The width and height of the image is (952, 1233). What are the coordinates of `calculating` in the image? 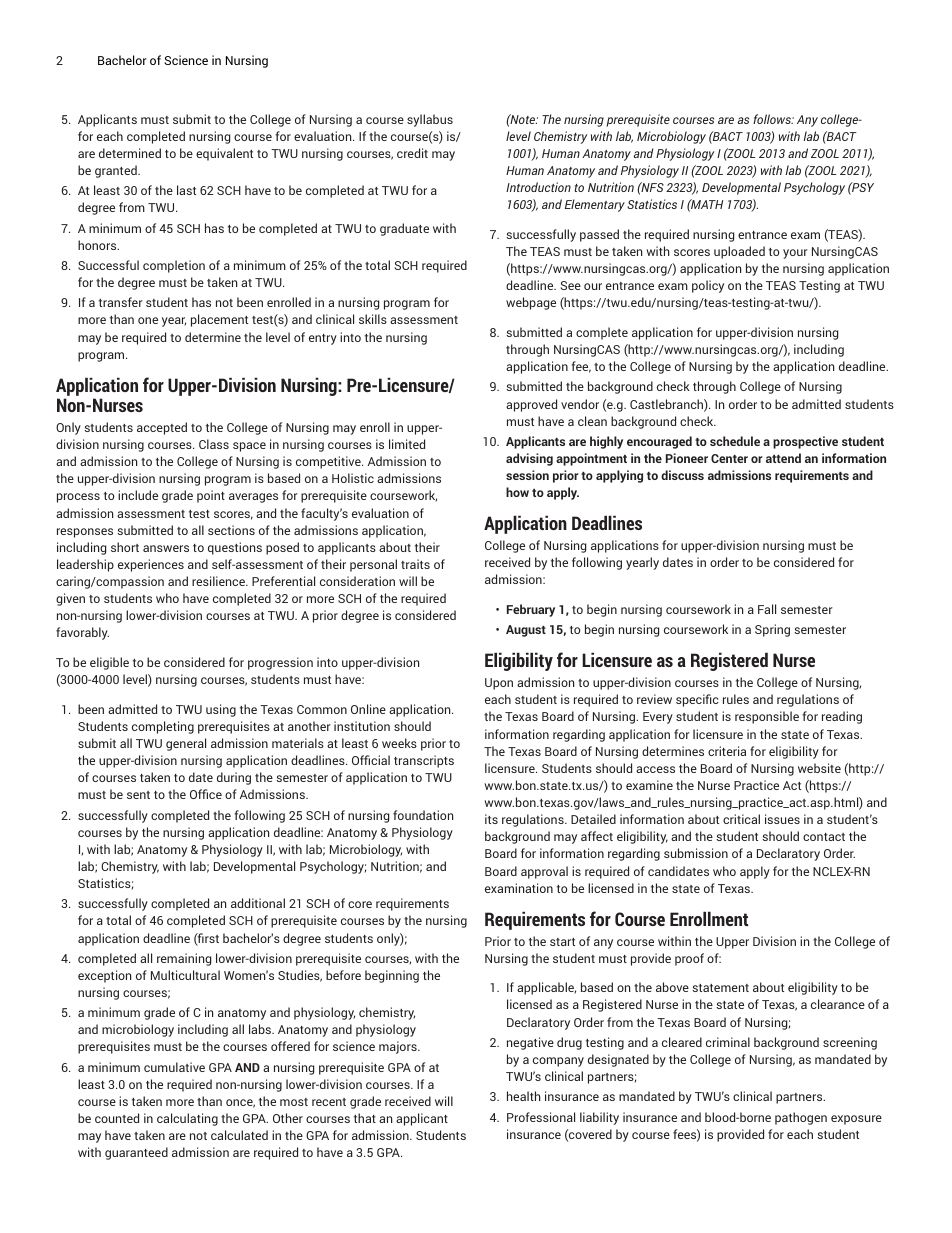 It's located at (187, 1119).
